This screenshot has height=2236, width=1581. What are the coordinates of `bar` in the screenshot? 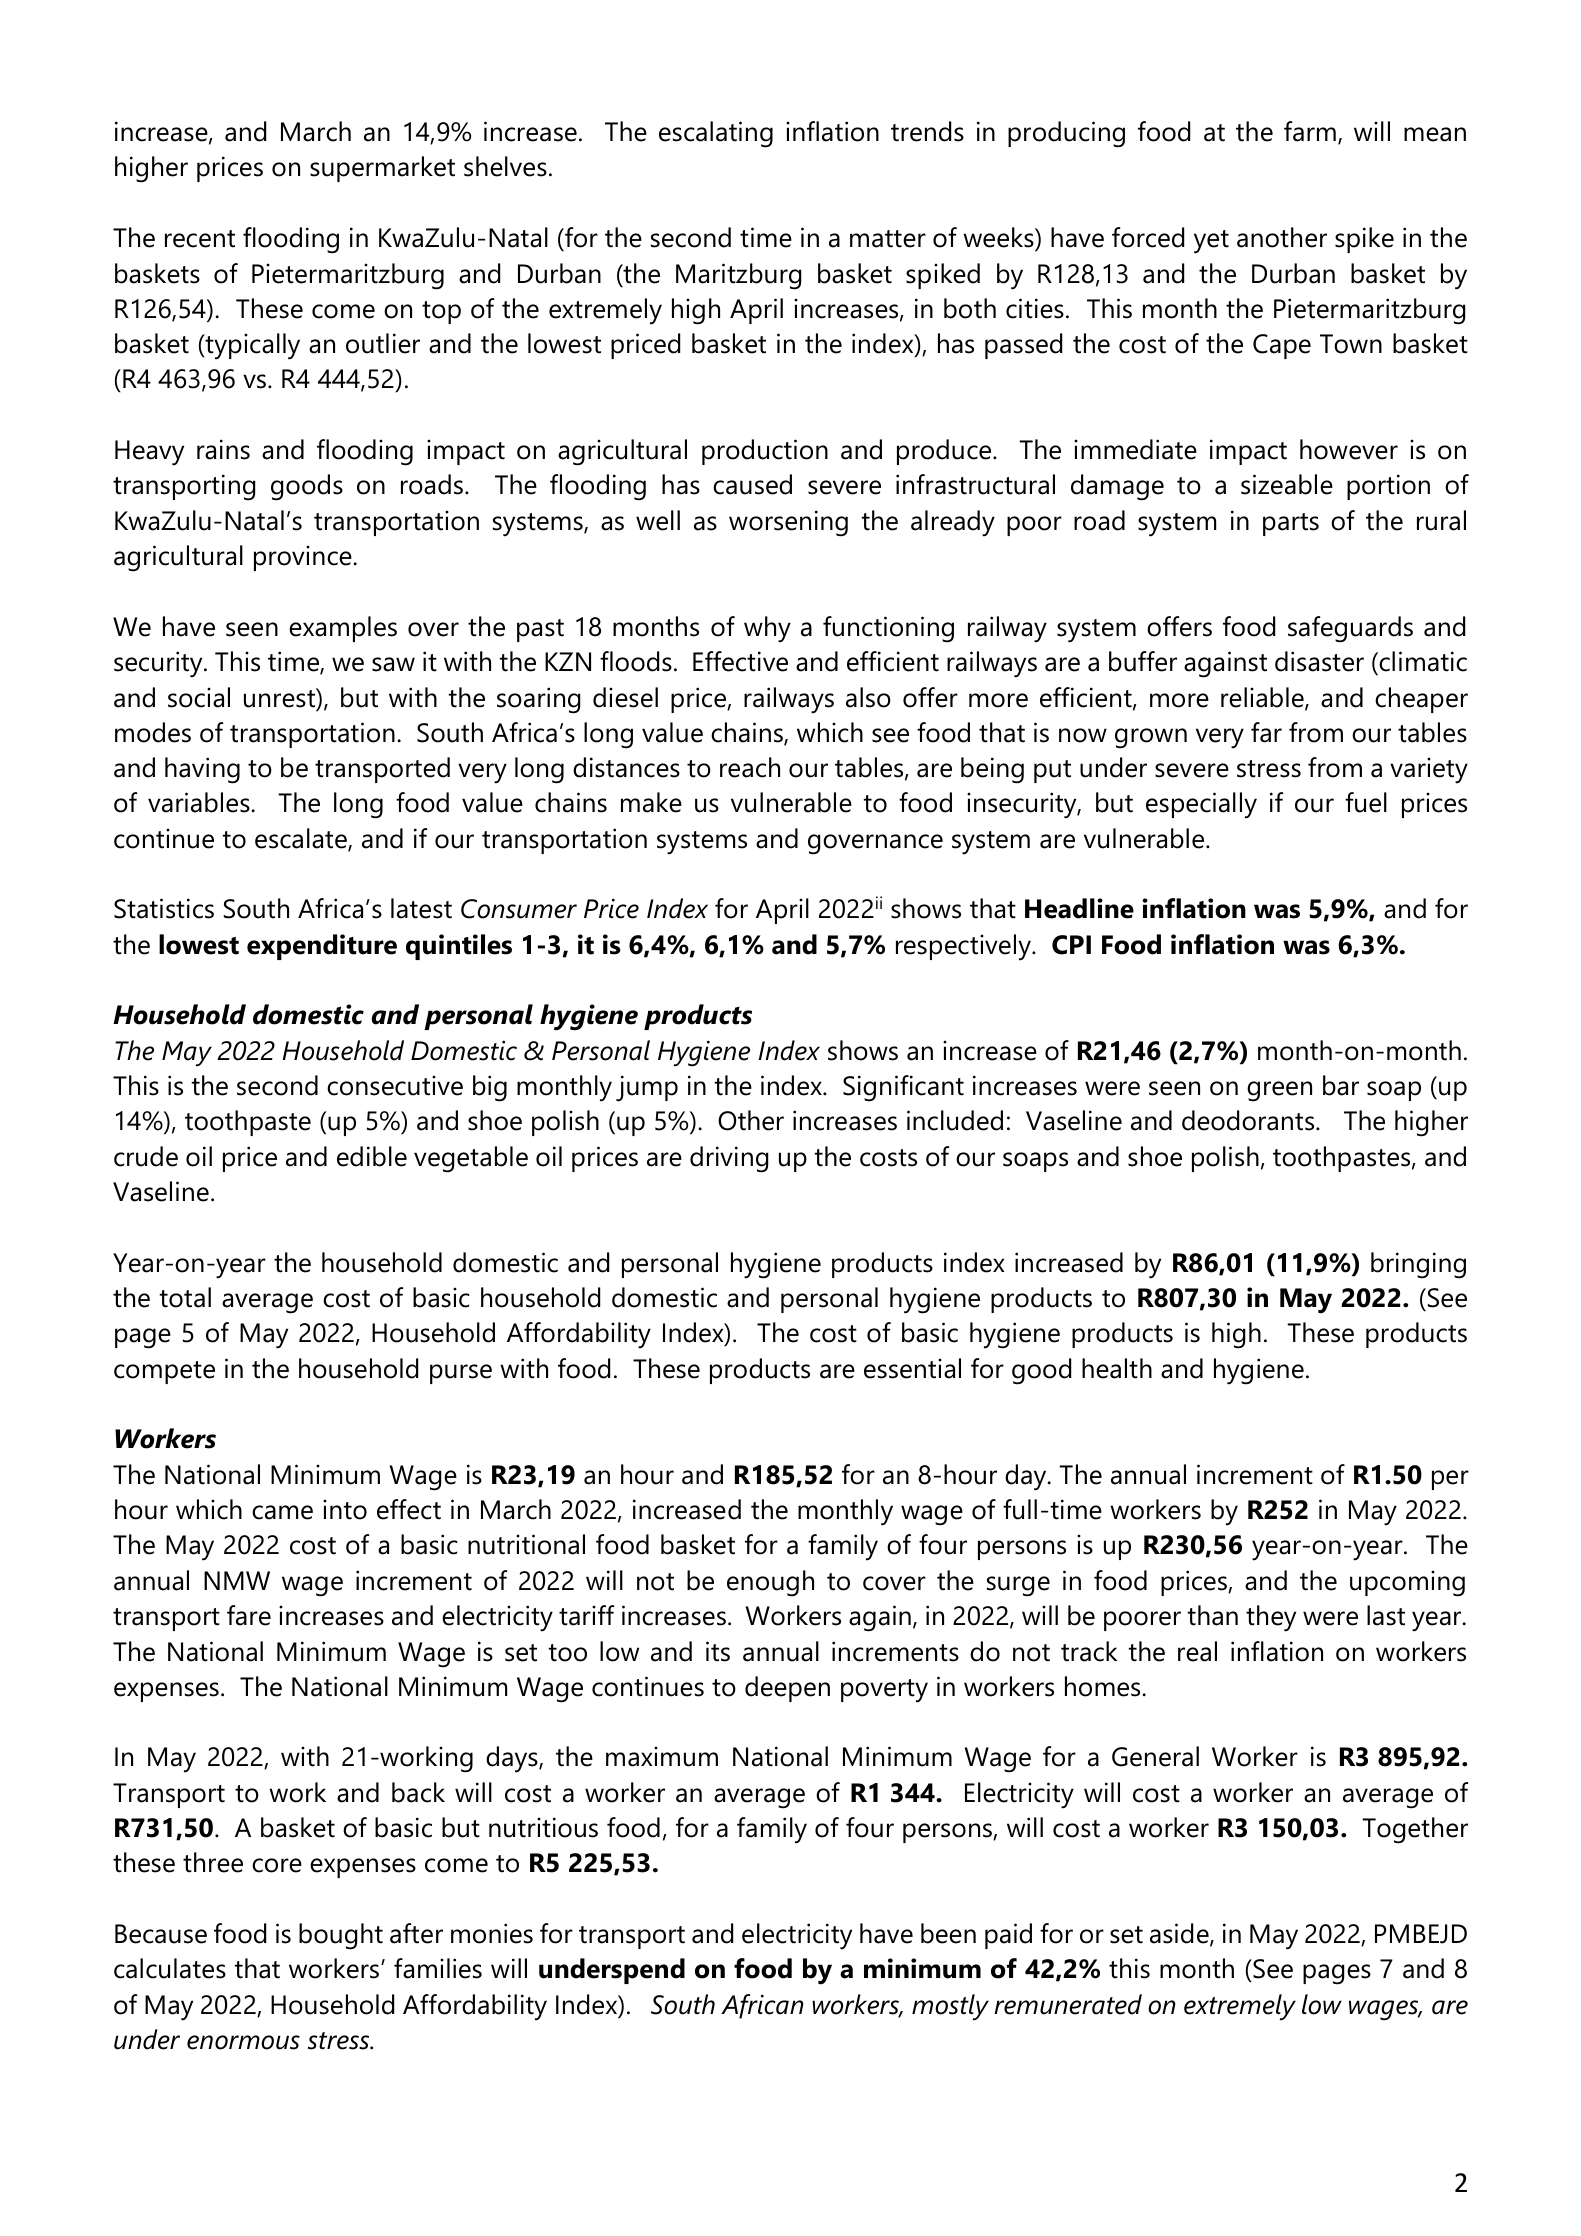 It's located at (1341, 1085).
